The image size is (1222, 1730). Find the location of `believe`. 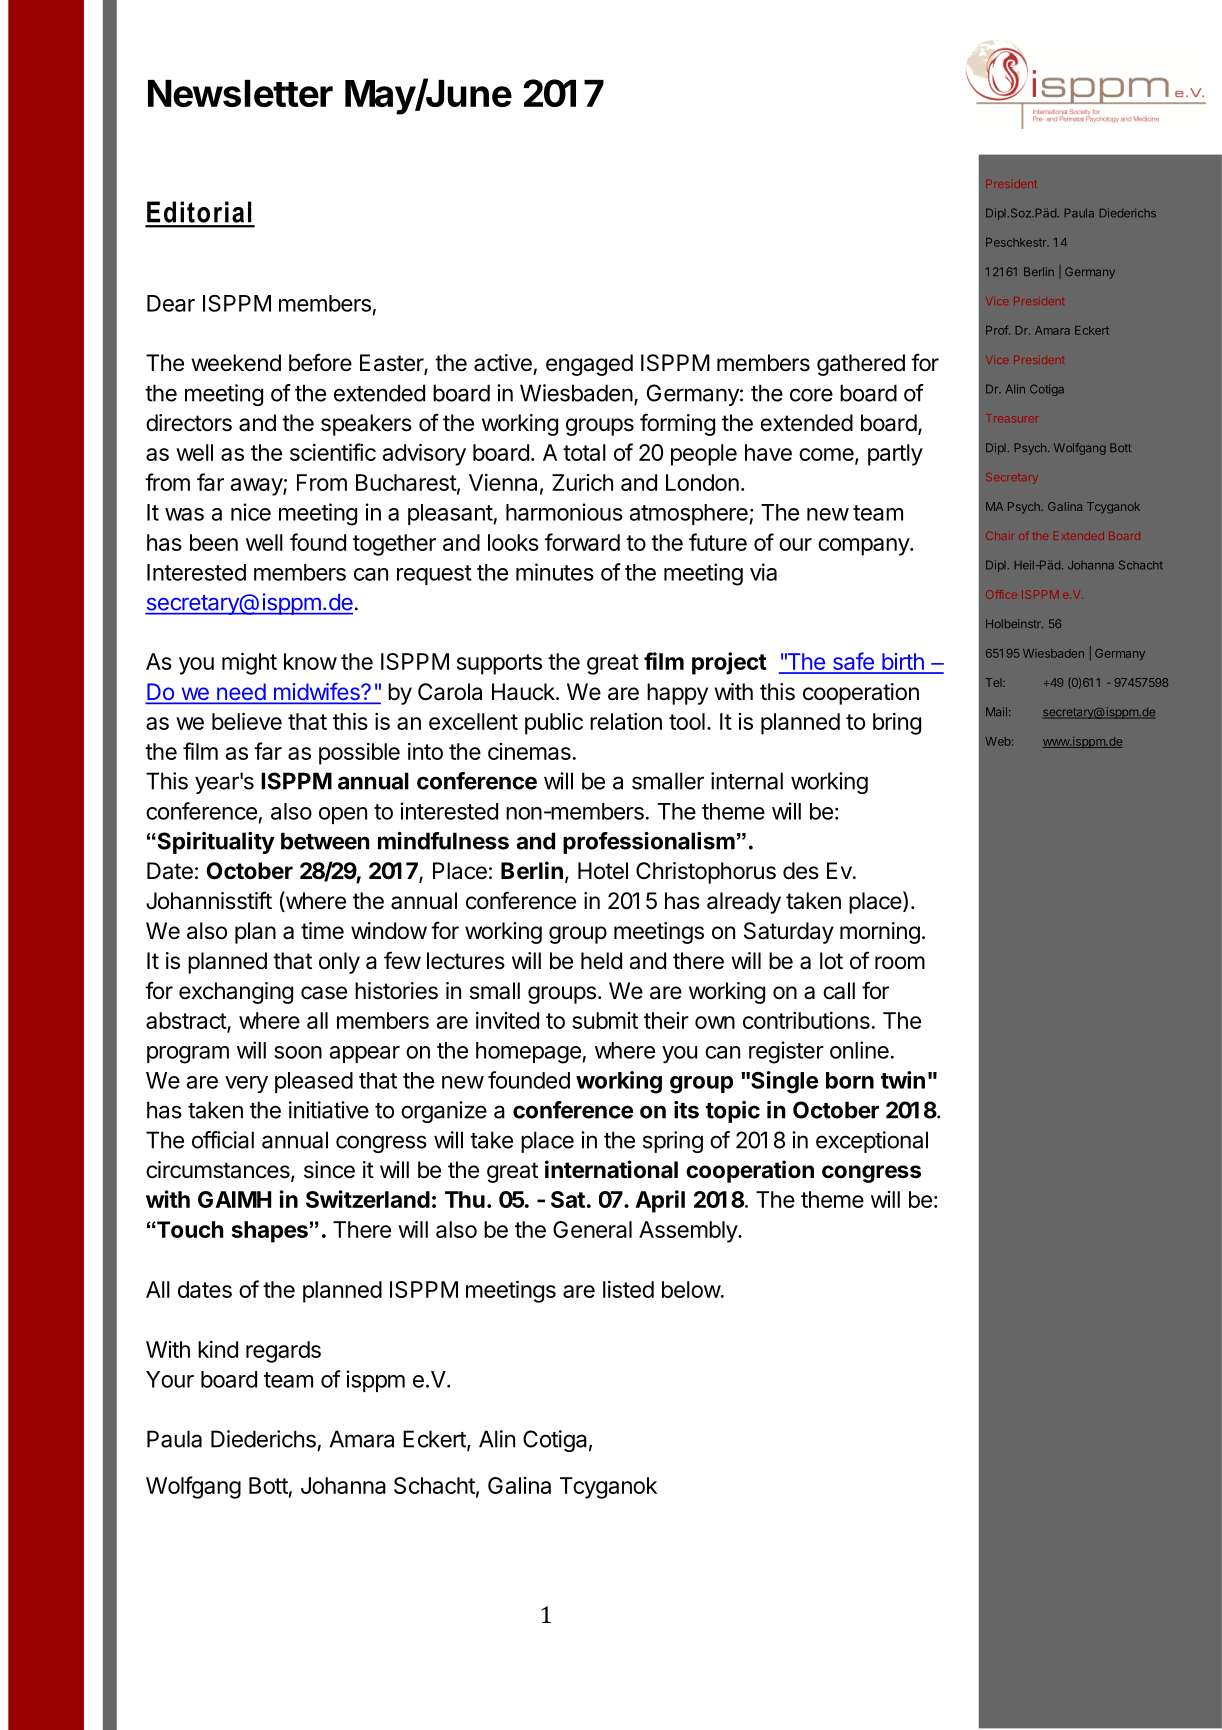

believe is located at coordinates (247, 721).
